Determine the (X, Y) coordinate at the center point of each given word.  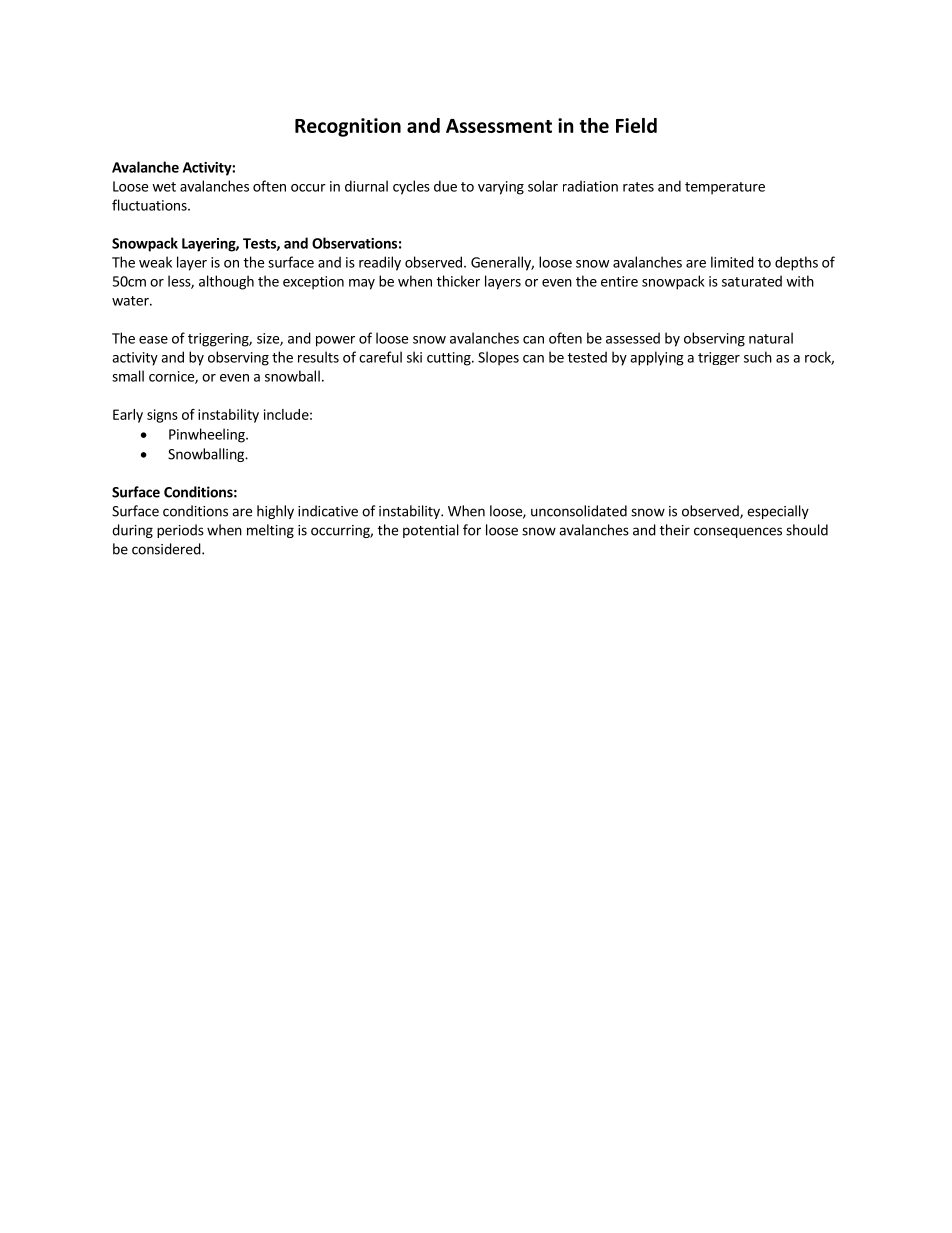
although (226, 282)
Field (636, 125)
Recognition (348, 127)
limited (732, 262)
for (472, 530)
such (758, 357)
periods (180, 531)
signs (162, 416)
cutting (450, 359)
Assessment (499, 126)
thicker (458, 281)
